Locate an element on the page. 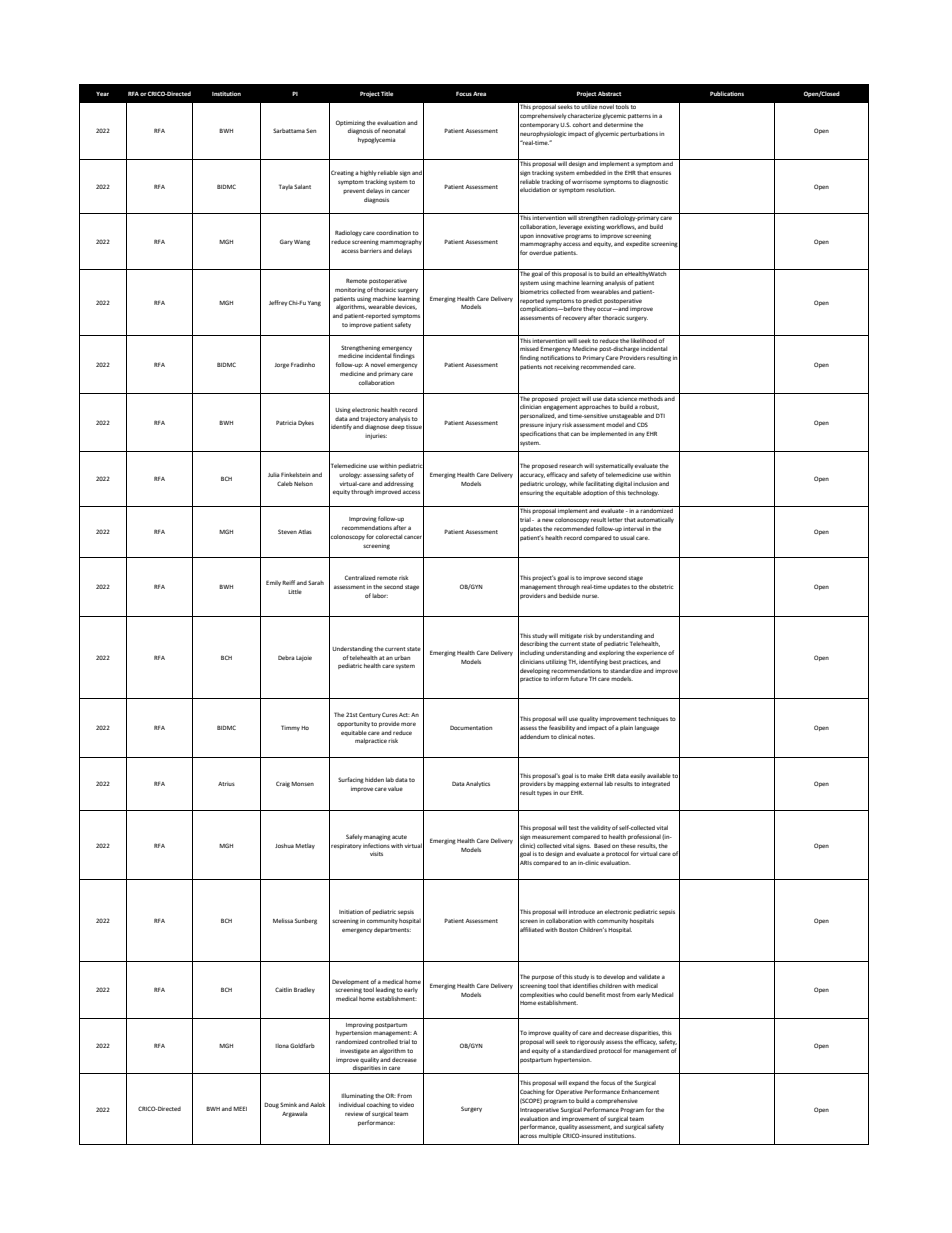  methods is located at coordinates (651, 398).
